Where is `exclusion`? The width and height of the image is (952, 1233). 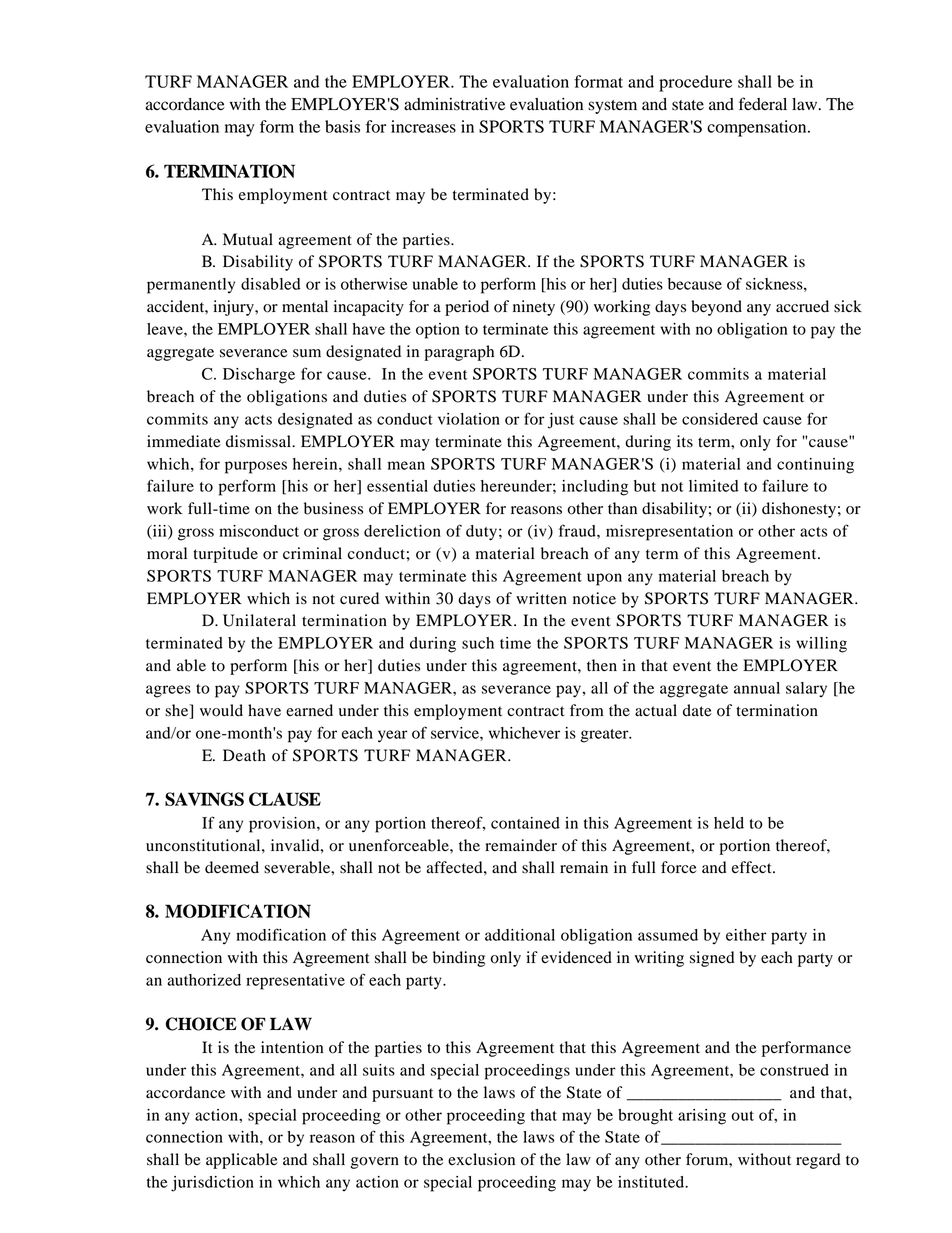 exclusion is located at coordinates (481, 1159).
